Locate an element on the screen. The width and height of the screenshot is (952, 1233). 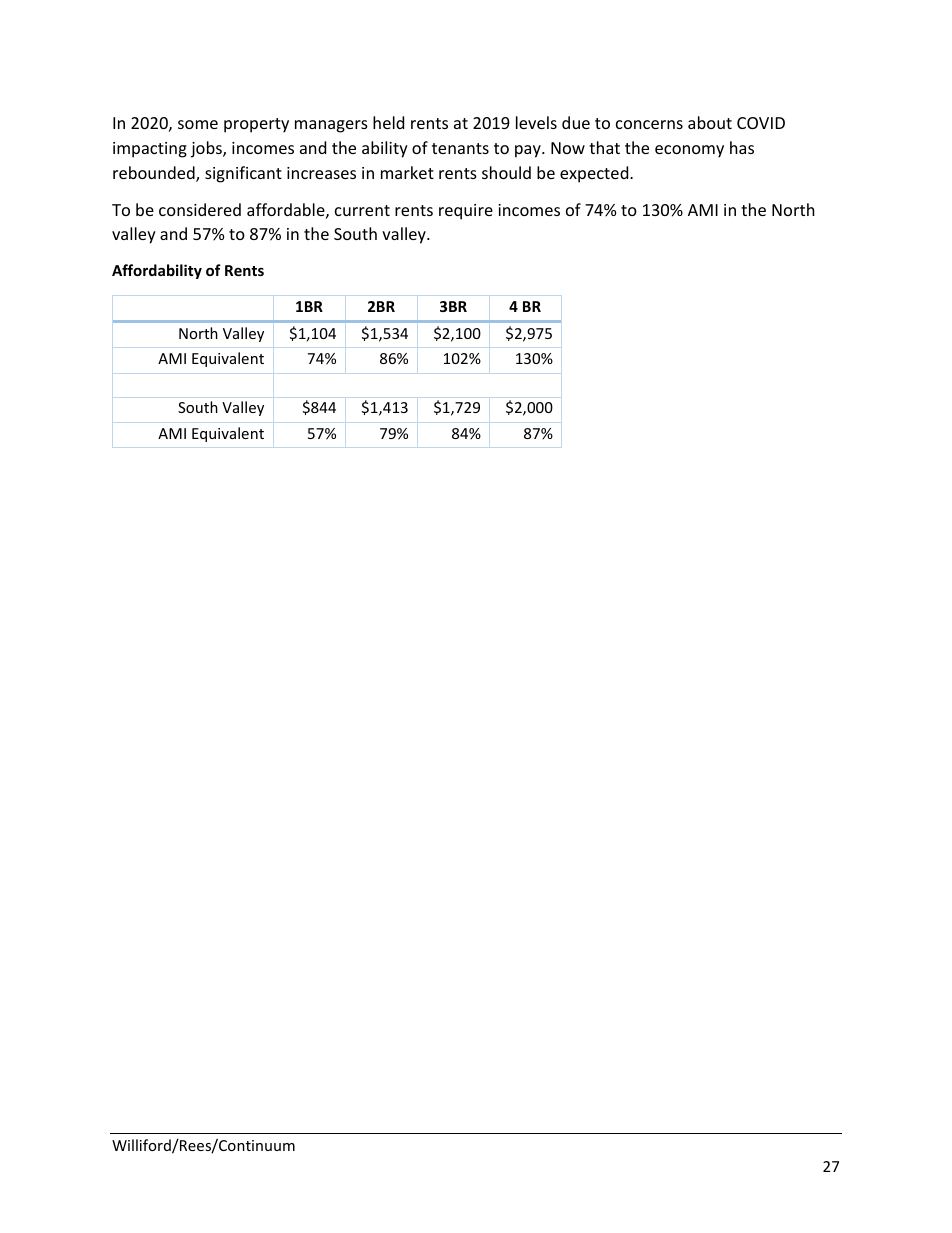
should is located at coordinates (506, 172).
